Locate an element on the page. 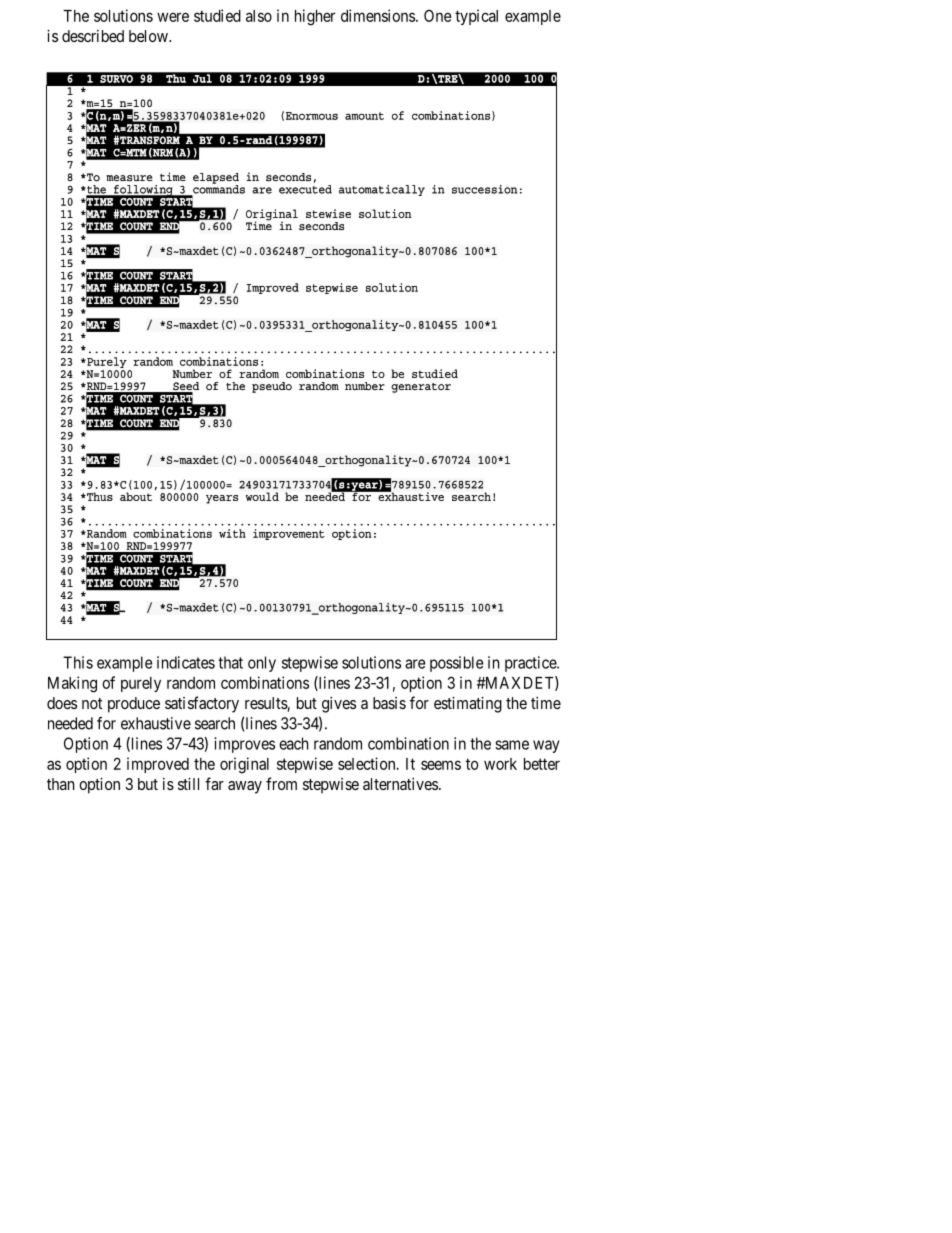 The height and width of the image is (1233, 952). pseudo is located at coordinates (272, 387).
